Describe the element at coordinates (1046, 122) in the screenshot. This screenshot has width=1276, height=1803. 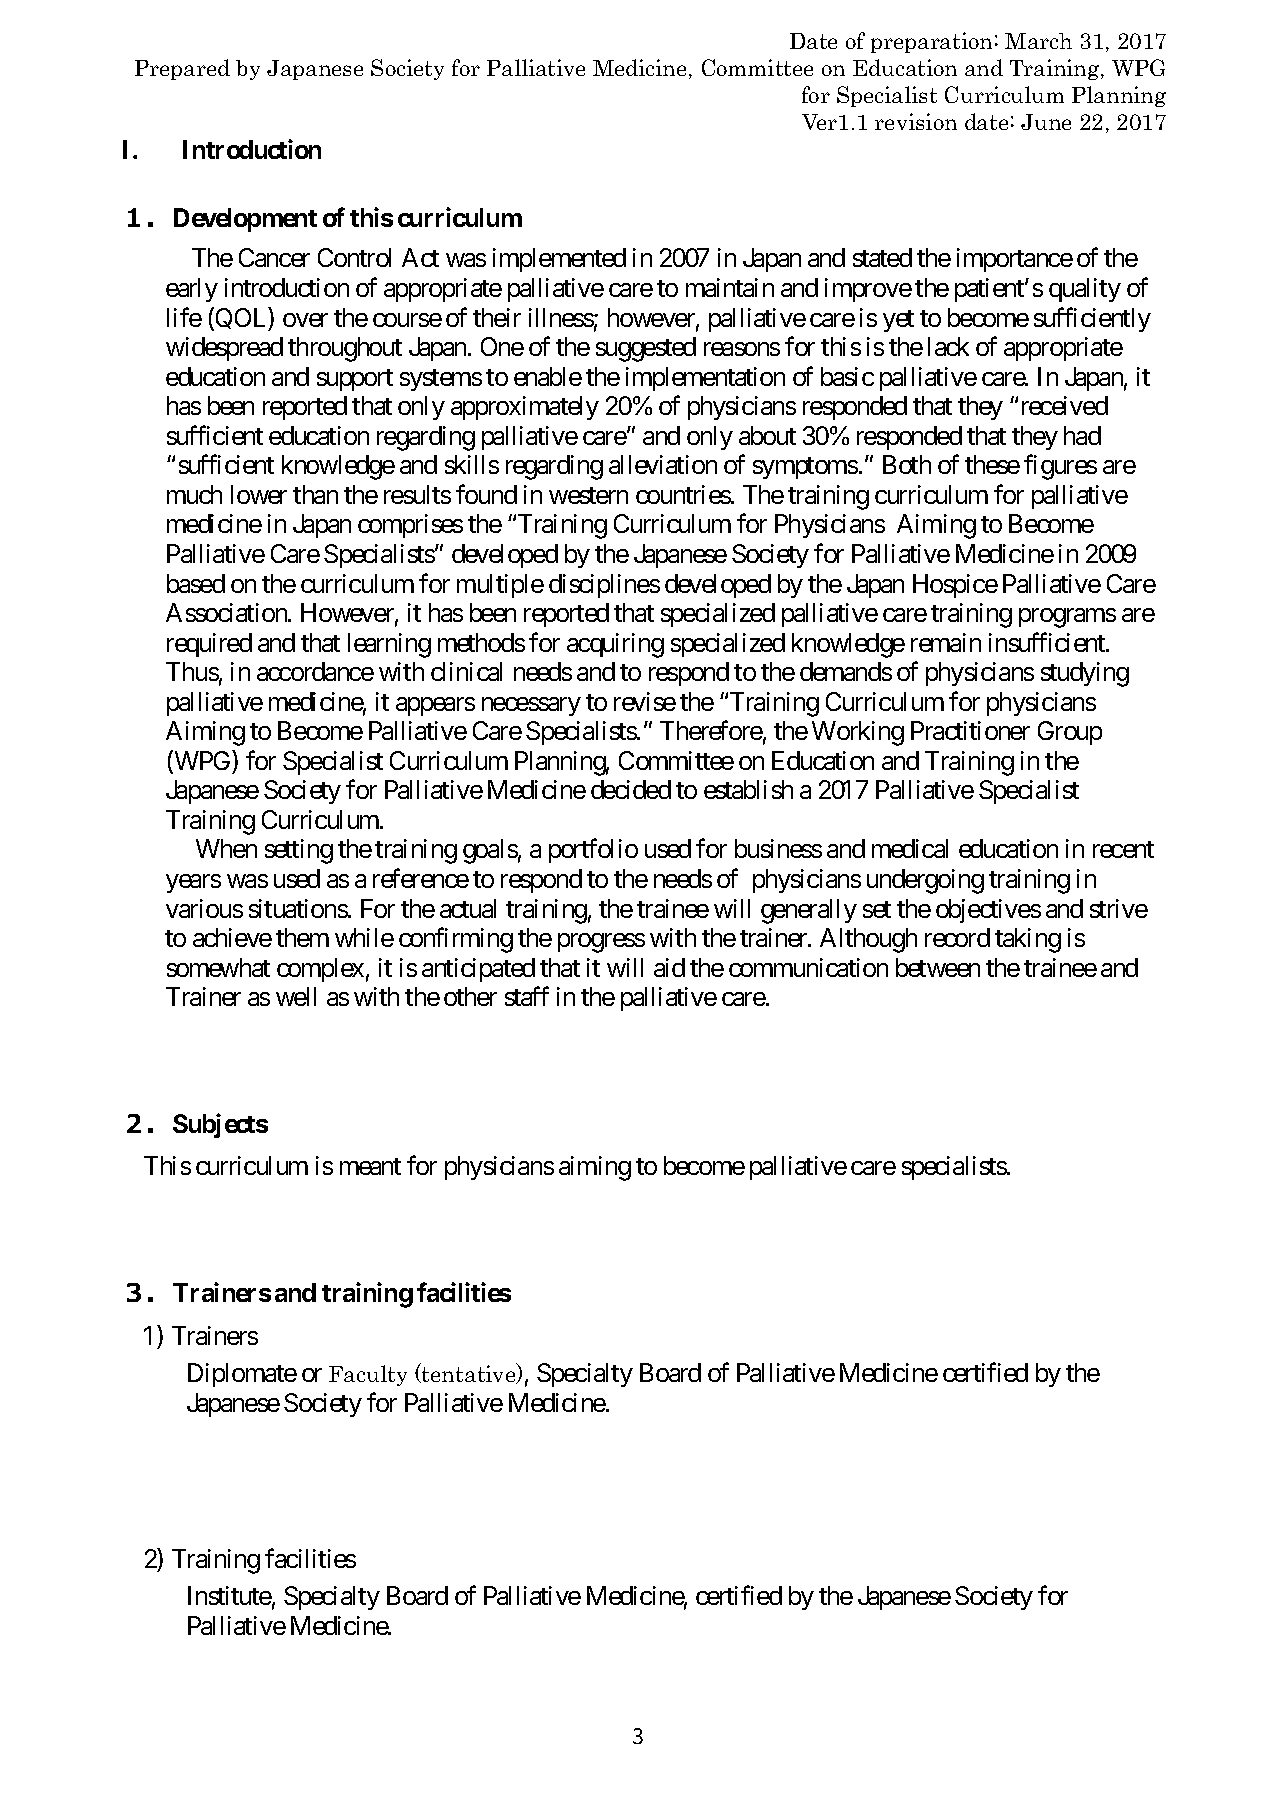
I see `June` at that location.
